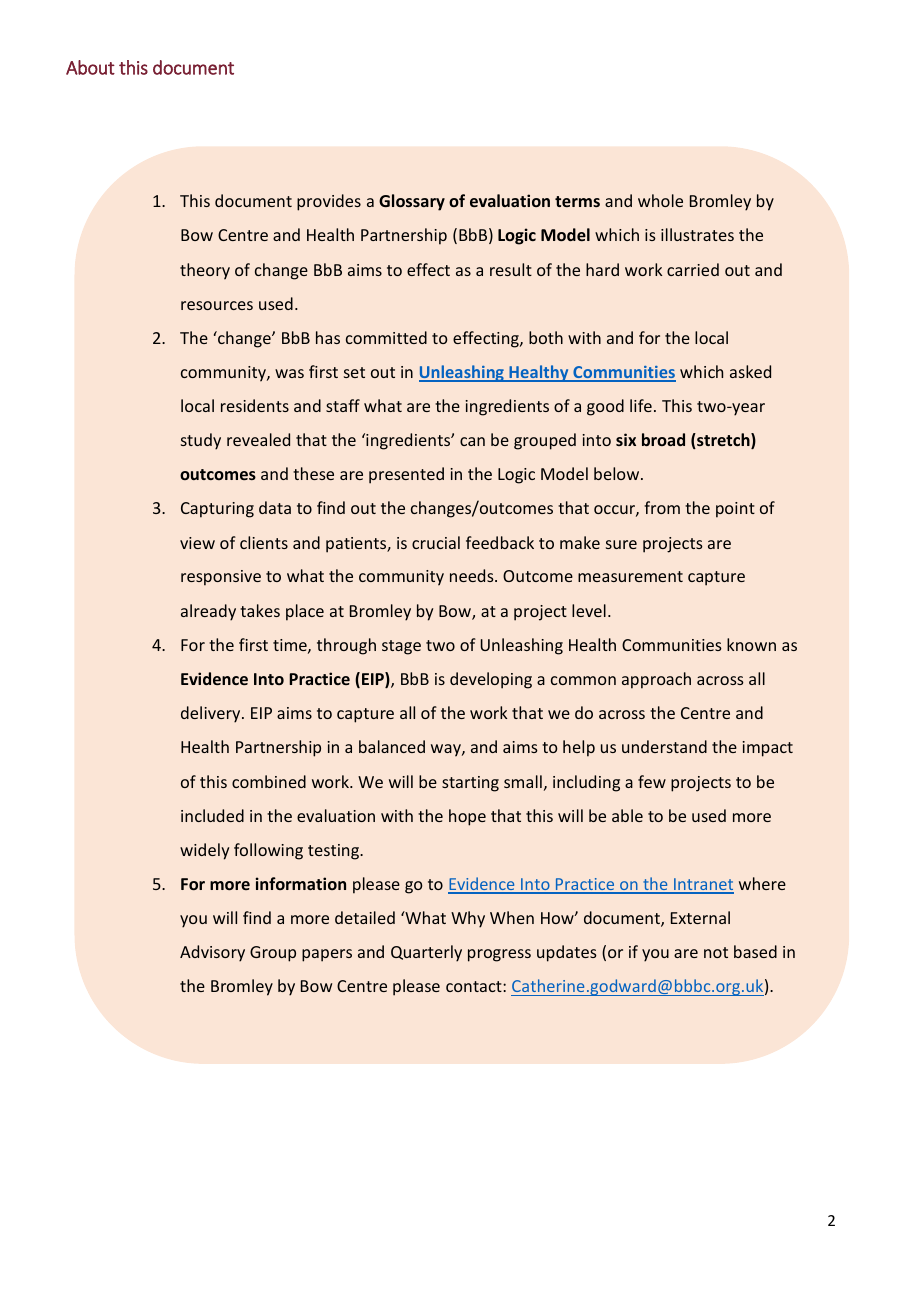 The image size is (924, 1307). What do you see at coordinates (401, 647) in the screenshot?
I see `stage` at bounding box center [401, 647].
